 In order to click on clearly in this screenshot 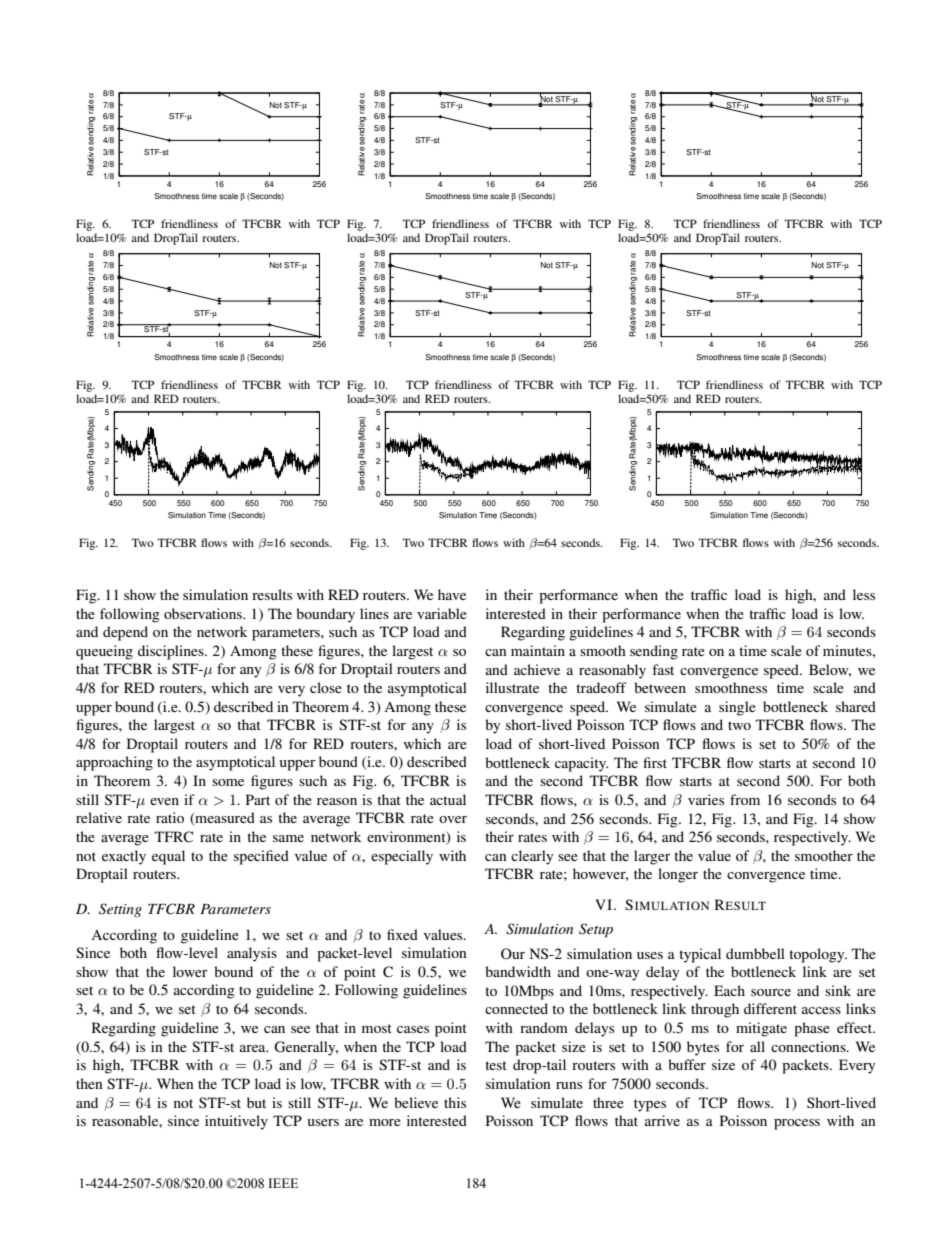, I will do `click(532, 857)`.
